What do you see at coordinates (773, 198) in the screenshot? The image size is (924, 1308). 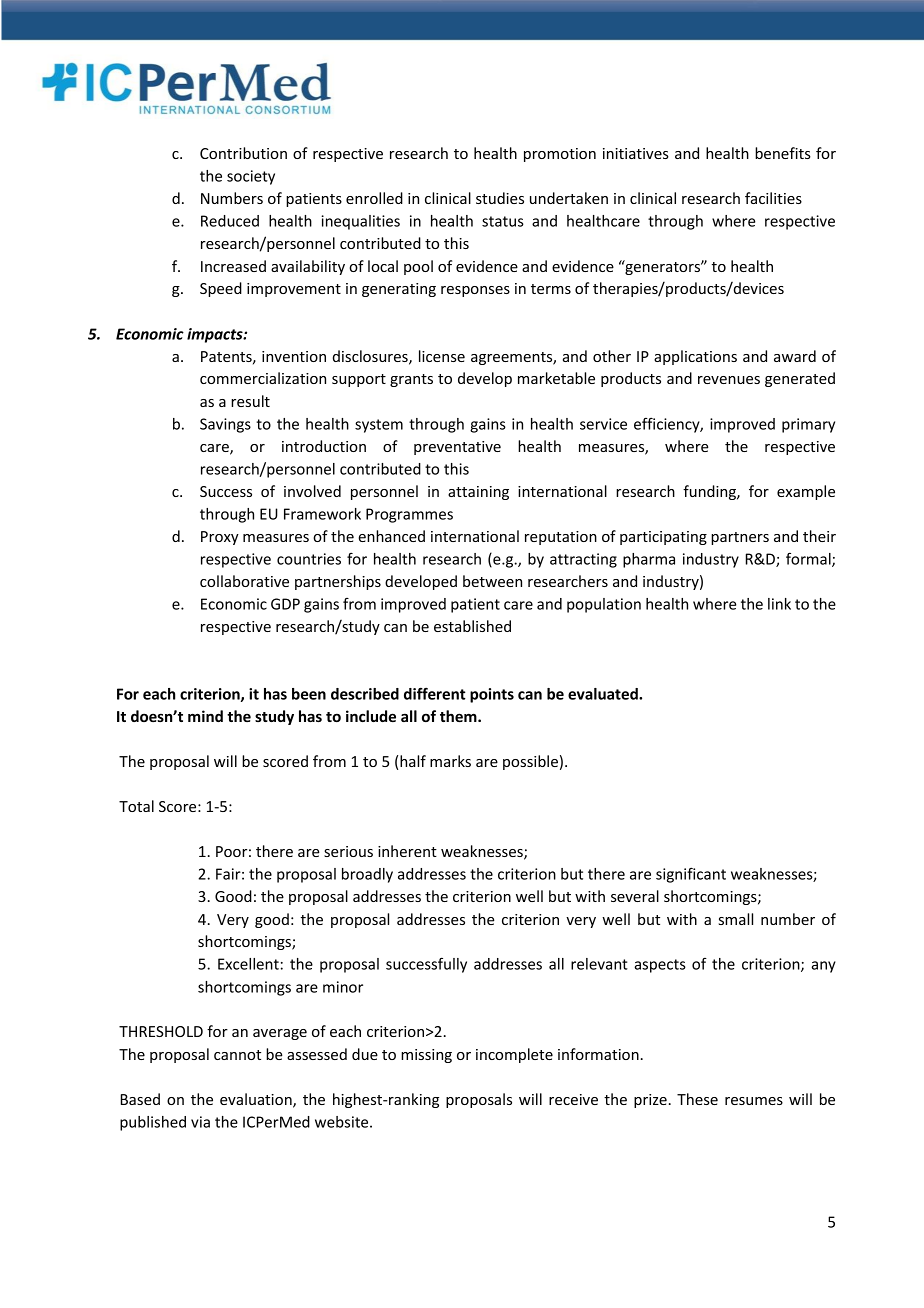 I see `facilities` at bounding box center [773, 198].
